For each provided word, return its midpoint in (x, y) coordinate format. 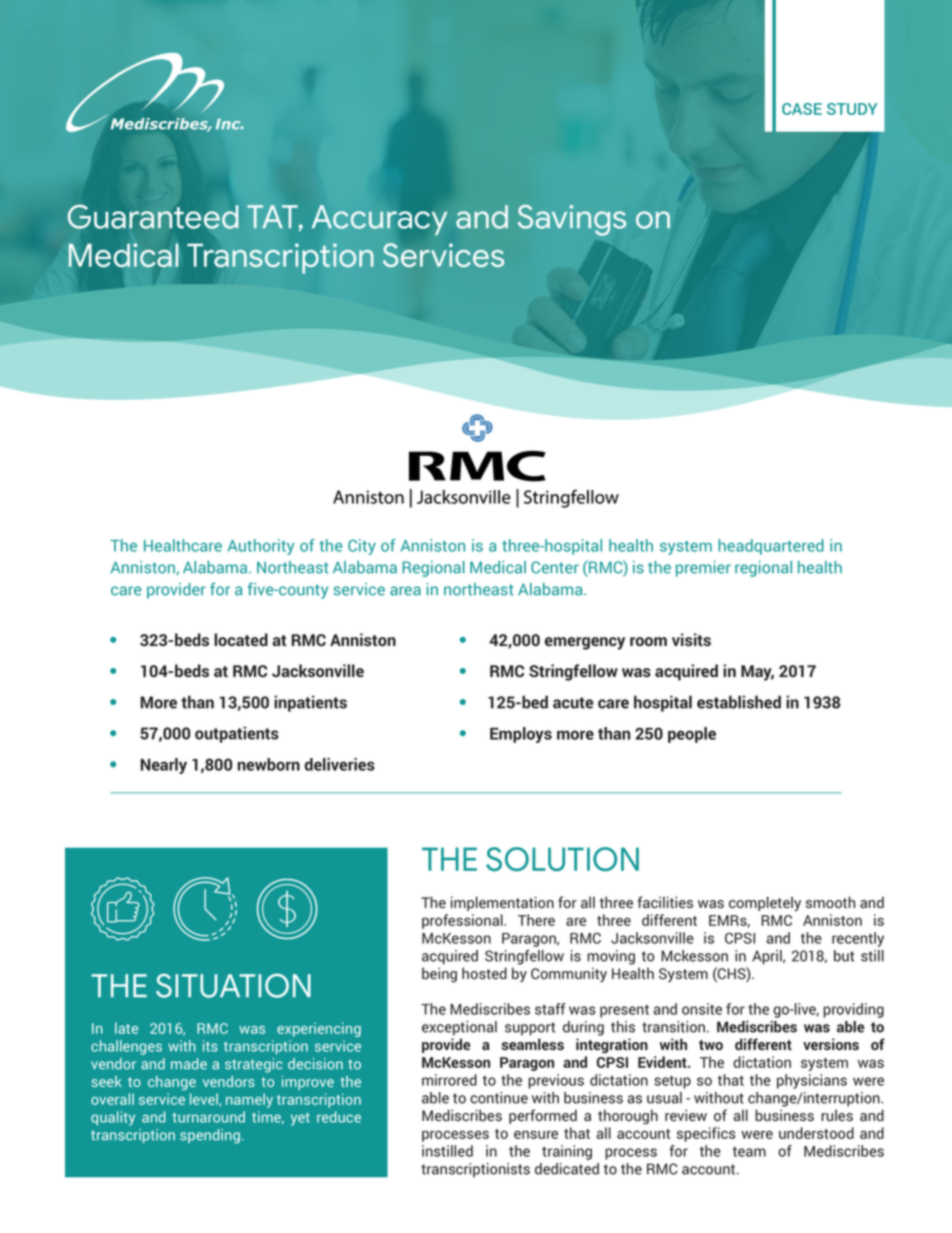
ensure (536, 1134)
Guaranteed (153, 216)
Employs (521, 735)
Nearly (164, 766)
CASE (802, 109)
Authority (261, 547)
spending (210, 1136)
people (692, 735)
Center (555, 567)
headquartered (771, 547)
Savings (572, 220)
